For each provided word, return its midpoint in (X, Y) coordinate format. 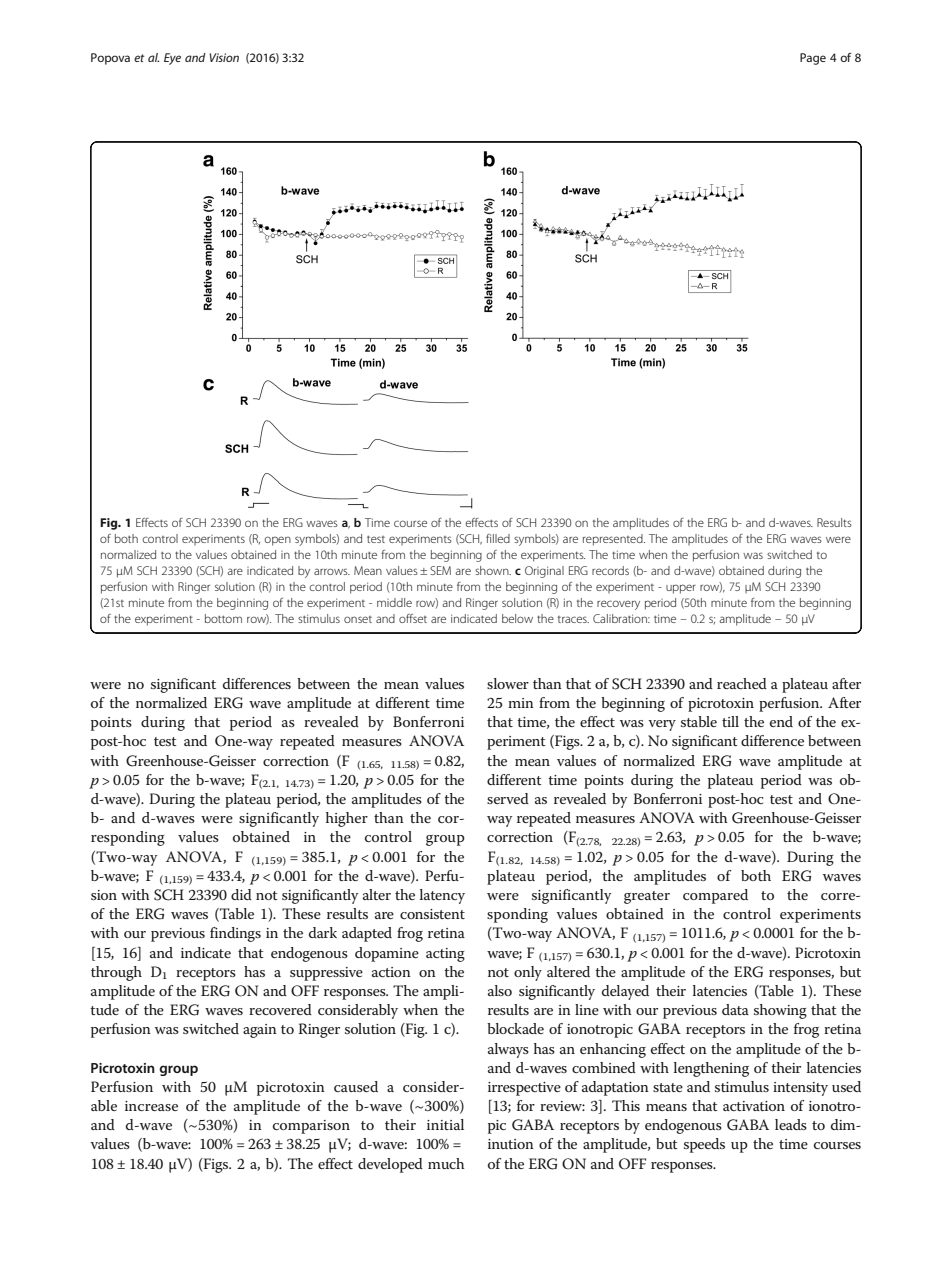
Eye (172, 59)
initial (445, 1124)
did (241, 894)
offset (413, 618)
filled (498, 538)
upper (681, 589)
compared (715, 896)
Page (813, 59)
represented (614, 540)
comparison (311, 1127)
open (277, 541)
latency (442, 896)
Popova (110, 59)
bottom (223, 618)
